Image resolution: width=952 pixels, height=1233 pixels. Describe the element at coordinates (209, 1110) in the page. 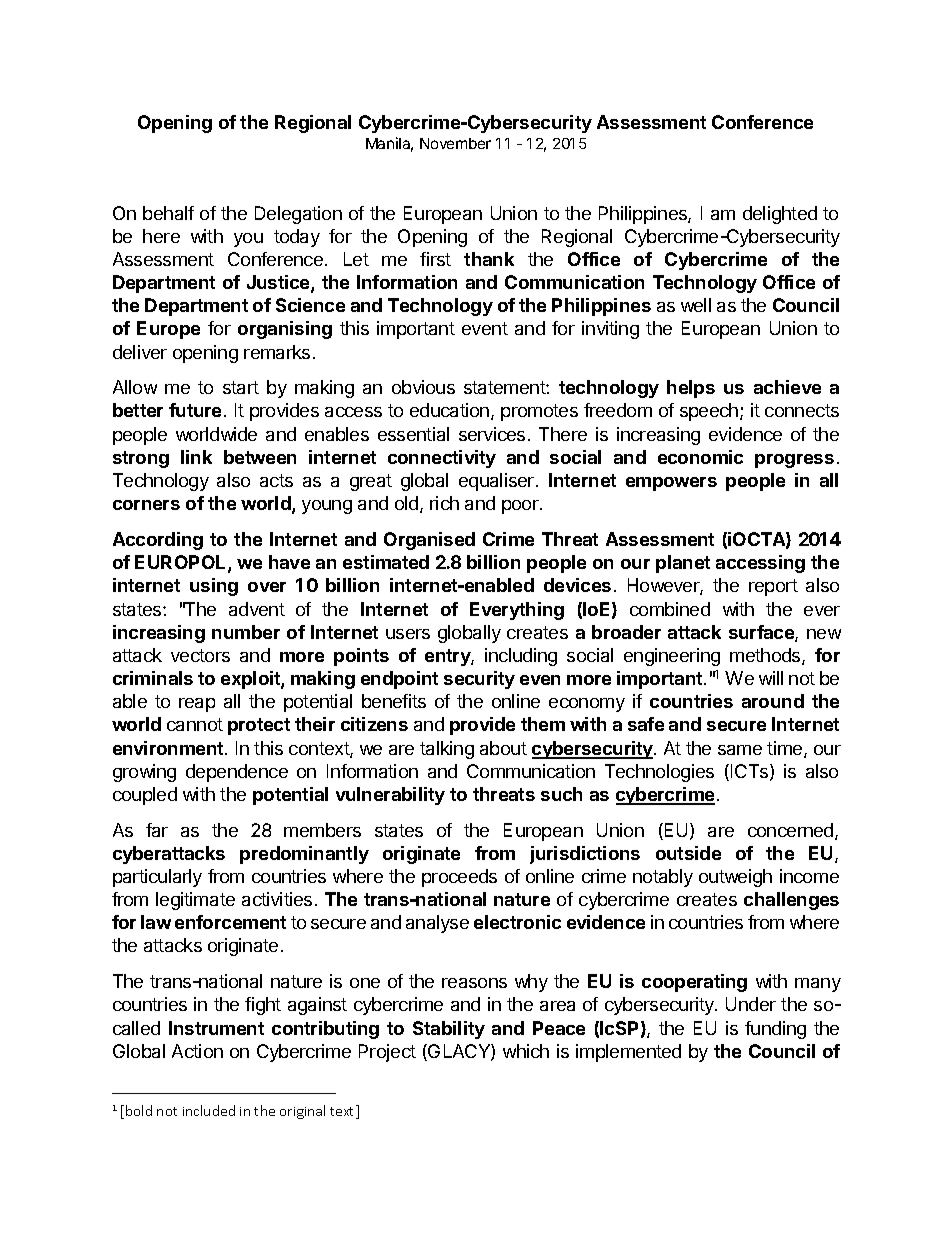

I see `included` at that location.
